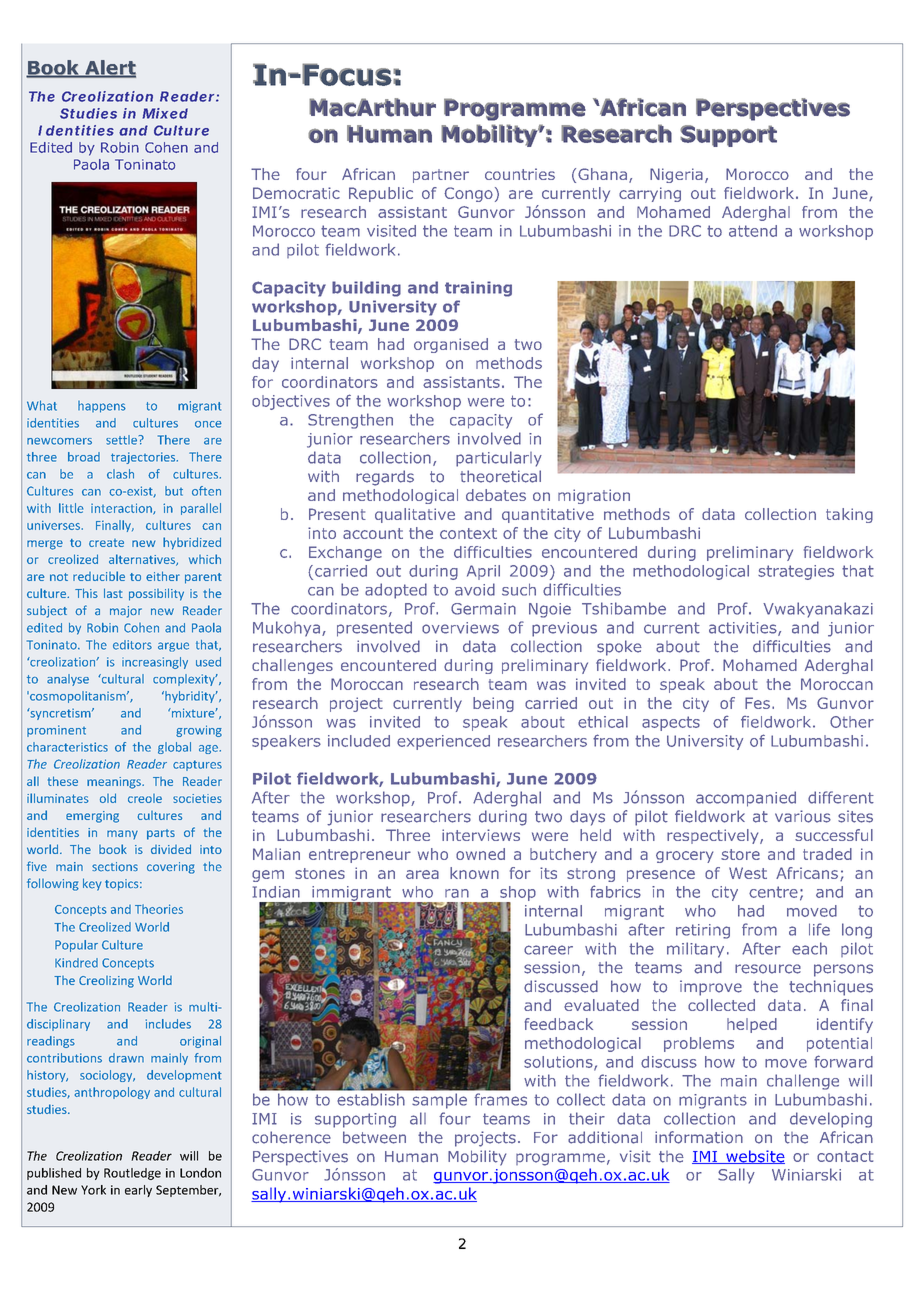 Image resolution: width=924 pixels, height=1308 pixels. I want to click on editors, so click(132, 645).
